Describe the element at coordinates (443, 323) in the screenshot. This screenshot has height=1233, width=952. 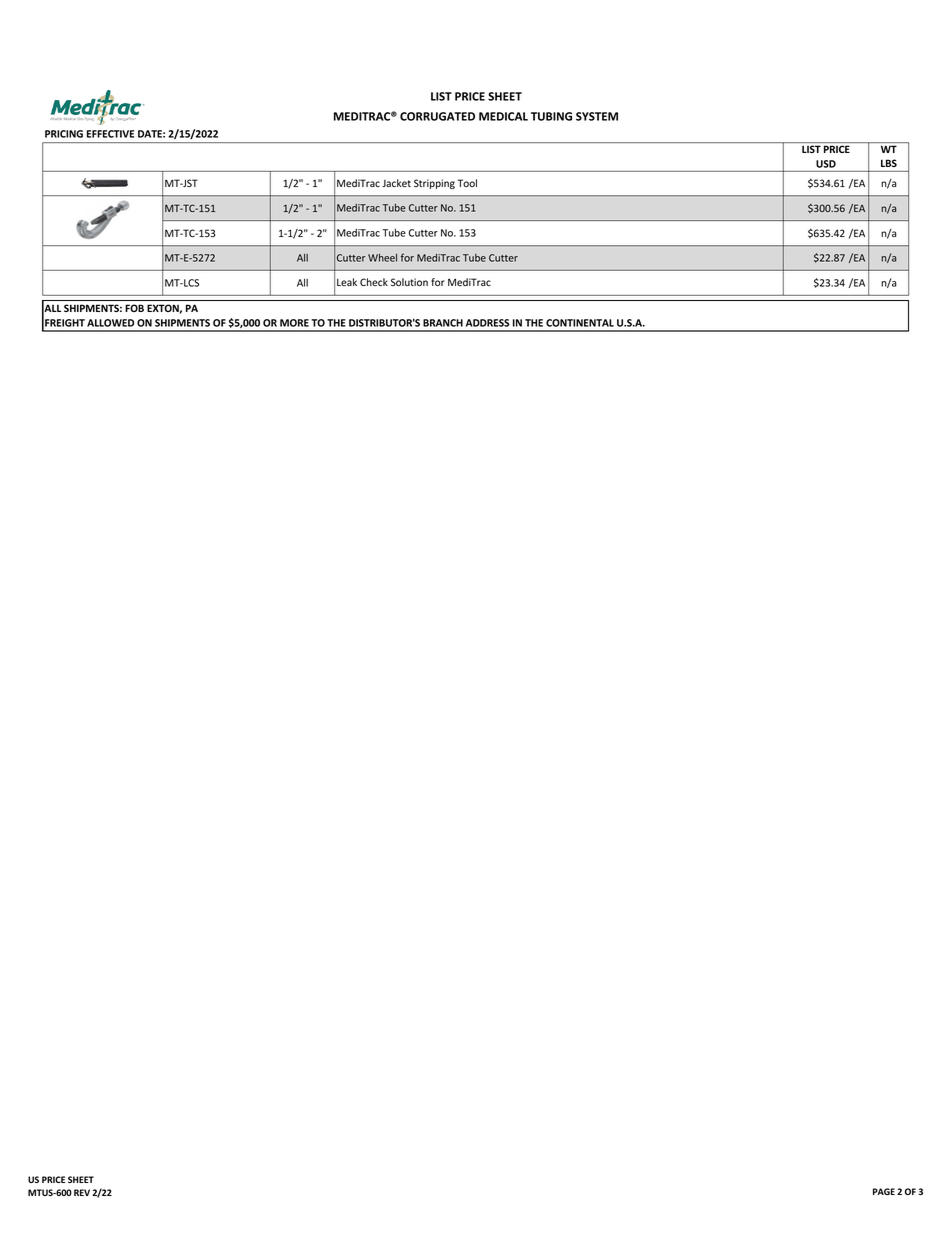
I see `BRANCH` at that location.
